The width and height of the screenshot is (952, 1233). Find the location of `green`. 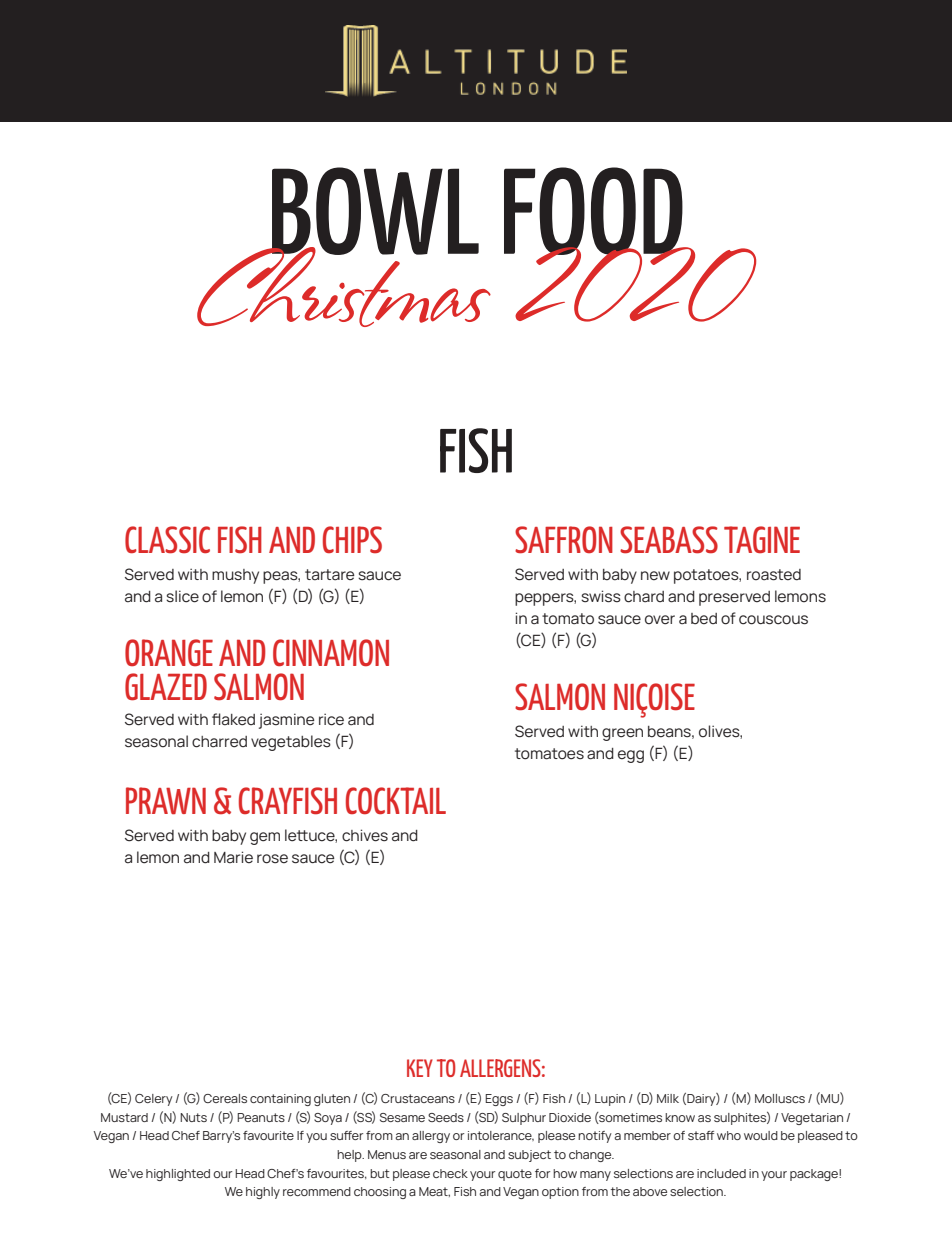

green is located at coordinates (622, 734).
